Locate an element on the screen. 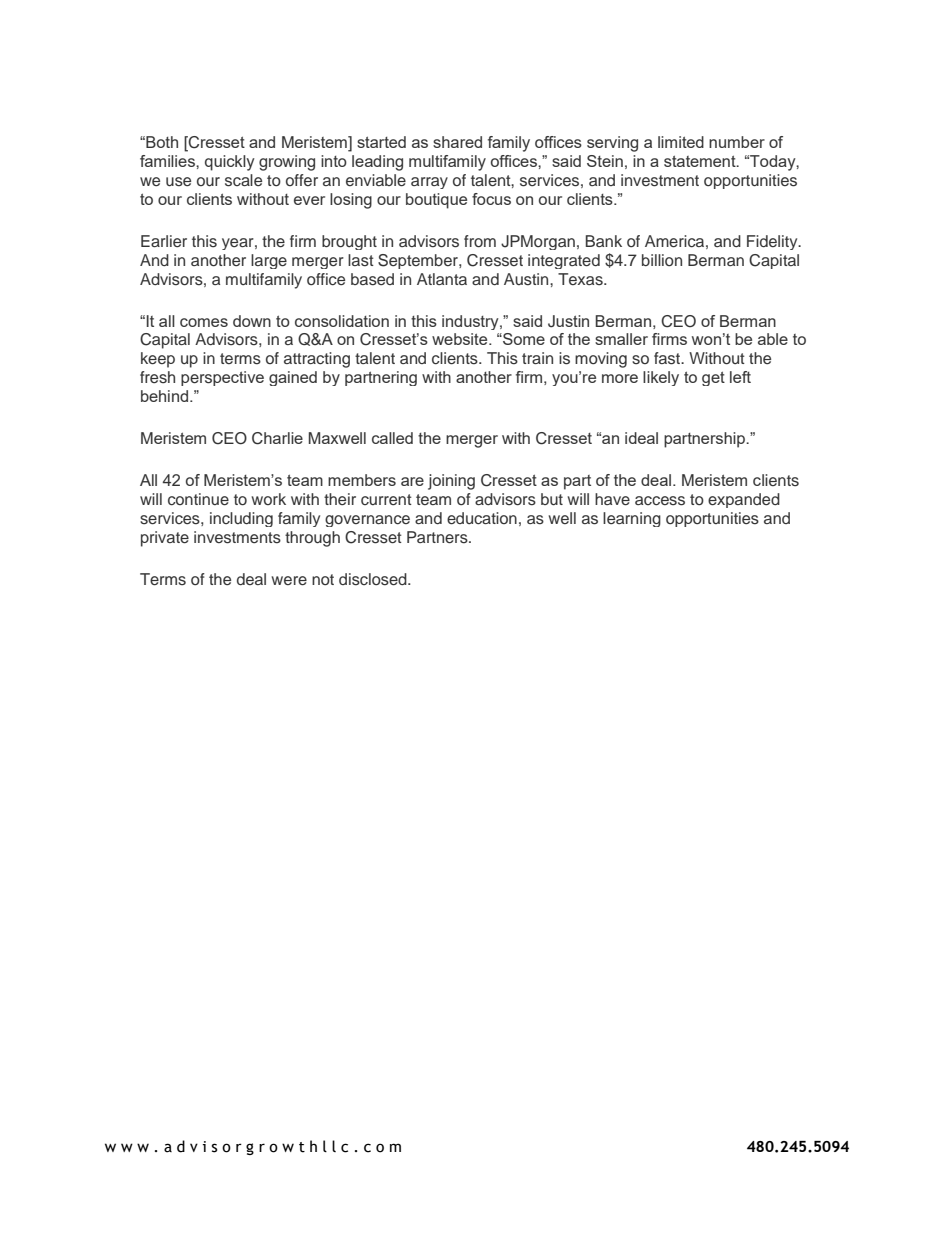 The height and width of the screenshot is (1233, 952). shared is located at coordinates (457, 142).
